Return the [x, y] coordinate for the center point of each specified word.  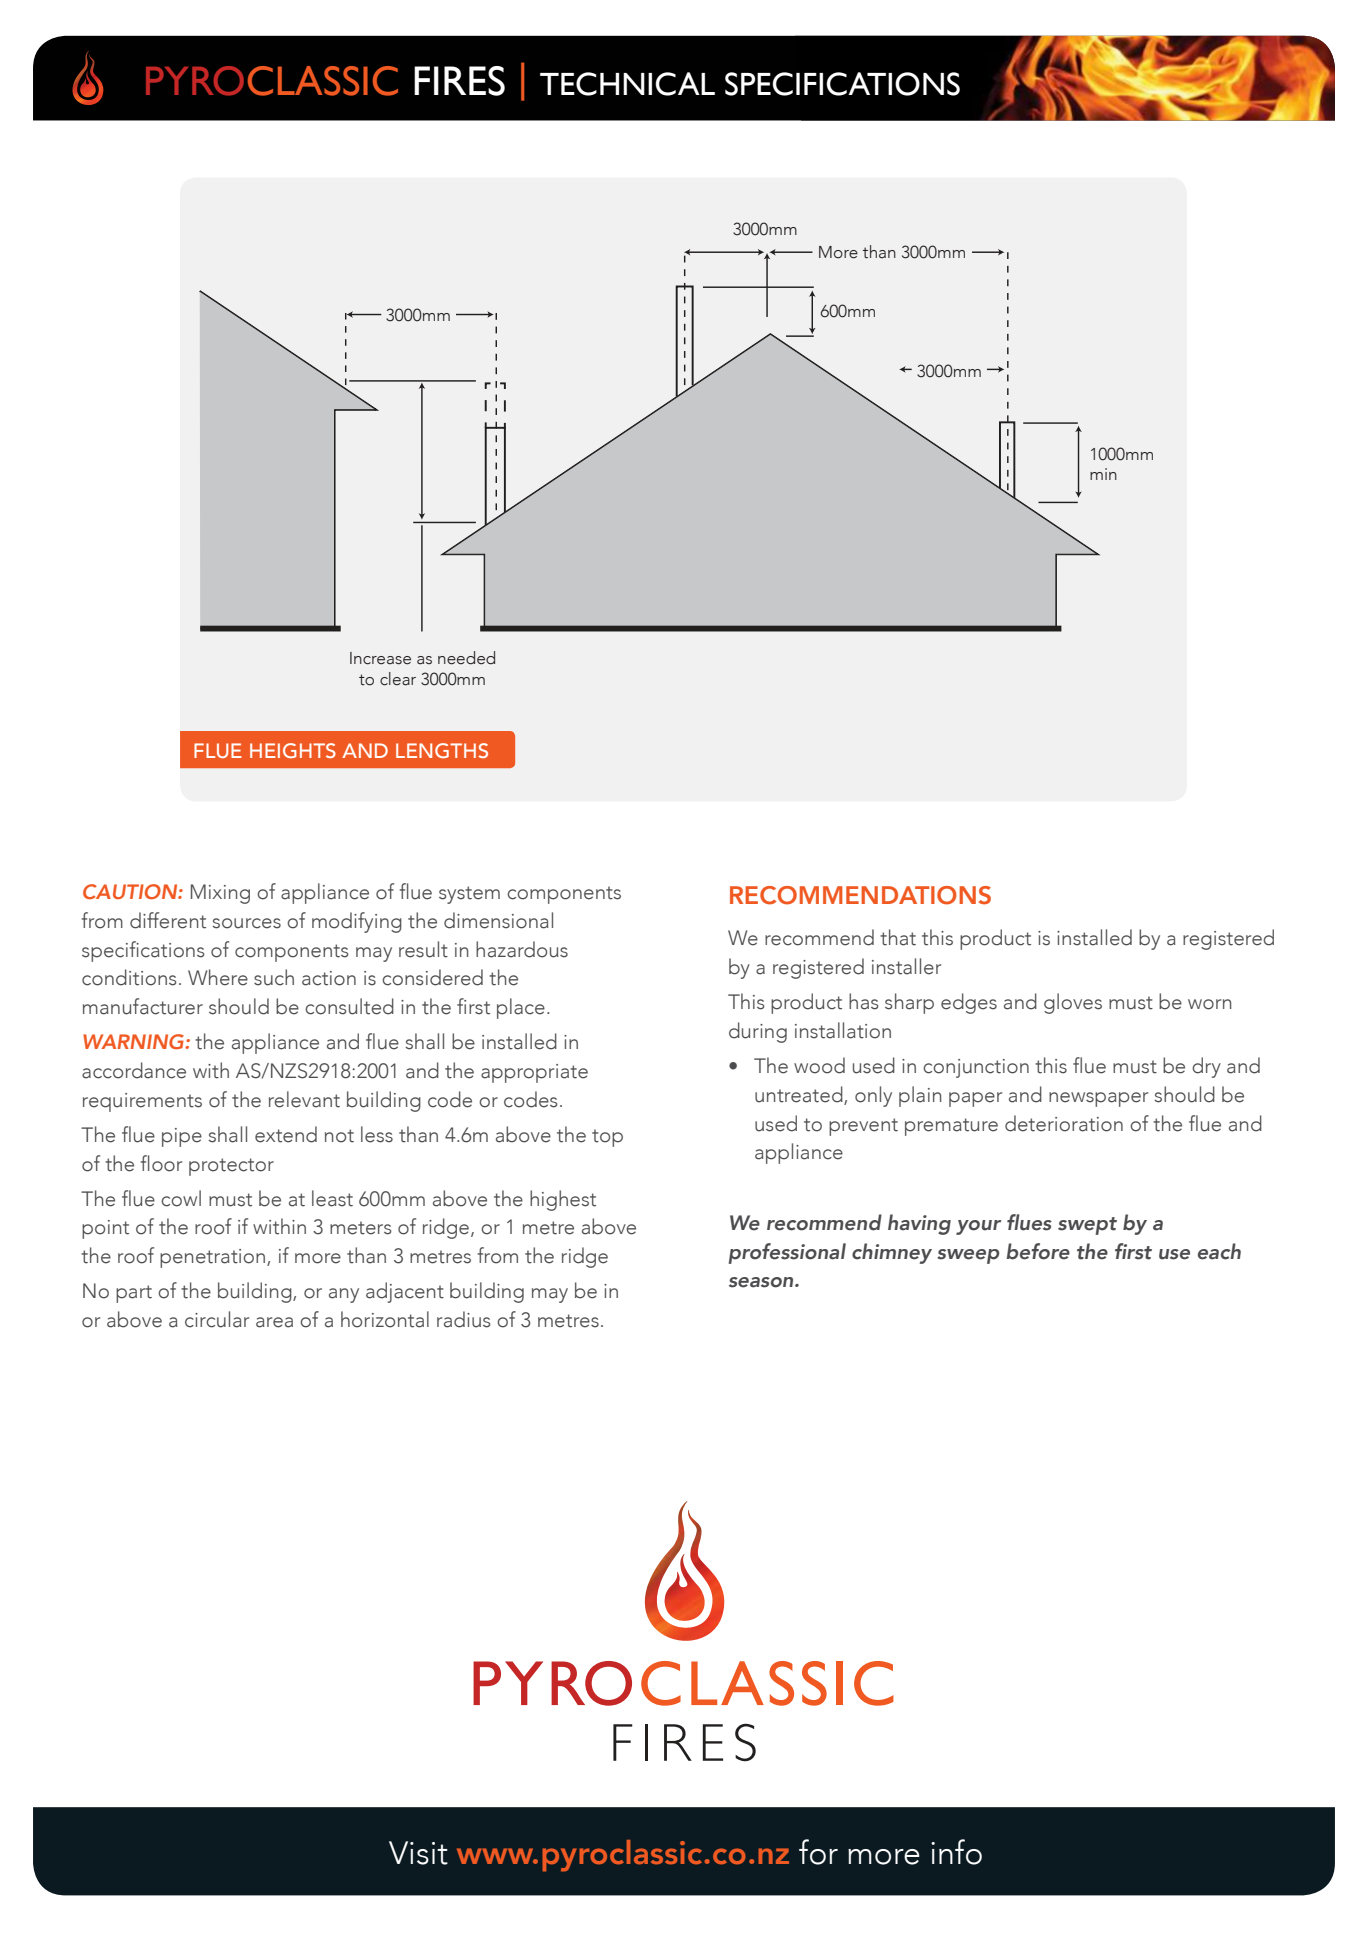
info [956, 1852]
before [1038, 1251]
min [1103, 474]
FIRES [459, 81]
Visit [418, 1853]
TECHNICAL [627, 84]
